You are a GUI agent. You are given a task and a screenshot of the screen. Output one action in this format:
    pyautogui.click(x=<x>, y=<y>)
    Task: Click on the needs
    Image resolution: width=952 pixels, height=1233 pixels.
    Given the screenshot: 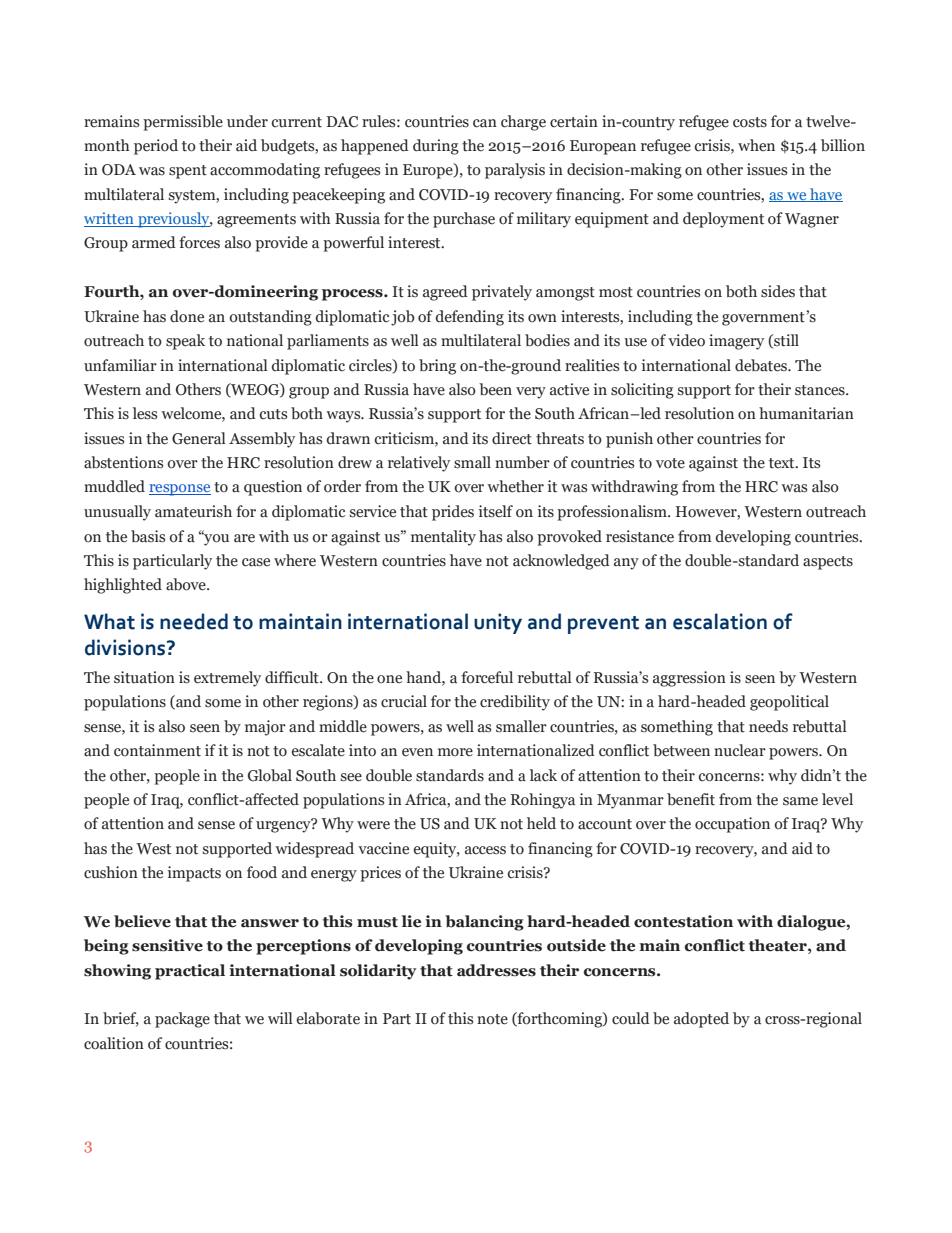 What is the action you would take?
    pyautogui.click(x=768, y=726)
